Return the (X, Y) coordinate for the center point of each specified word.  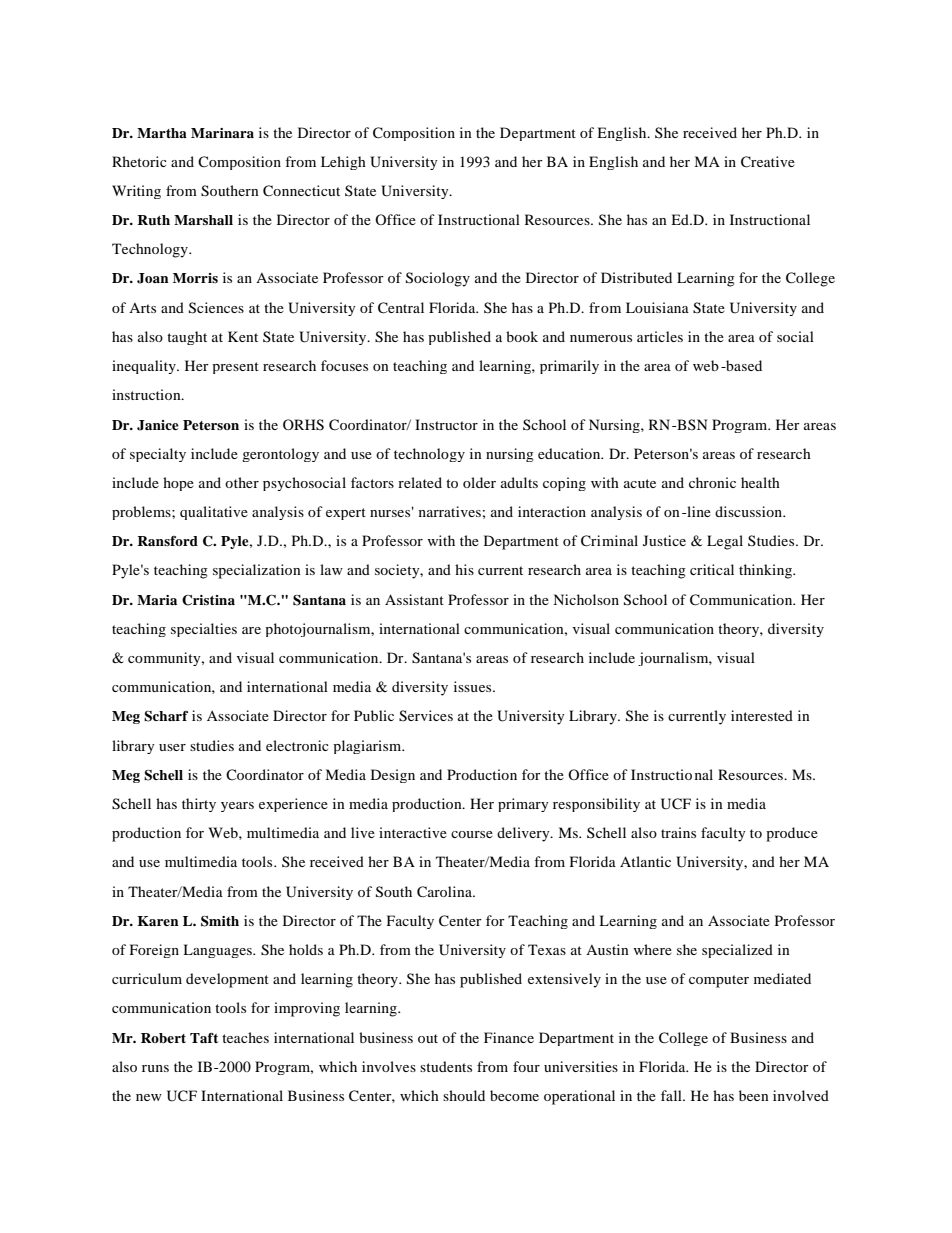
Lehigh (343, 163)
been (754, 1095)
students (446, 1066)
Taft (204, 1038)
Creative (768, 162)
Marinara (222, 133)
